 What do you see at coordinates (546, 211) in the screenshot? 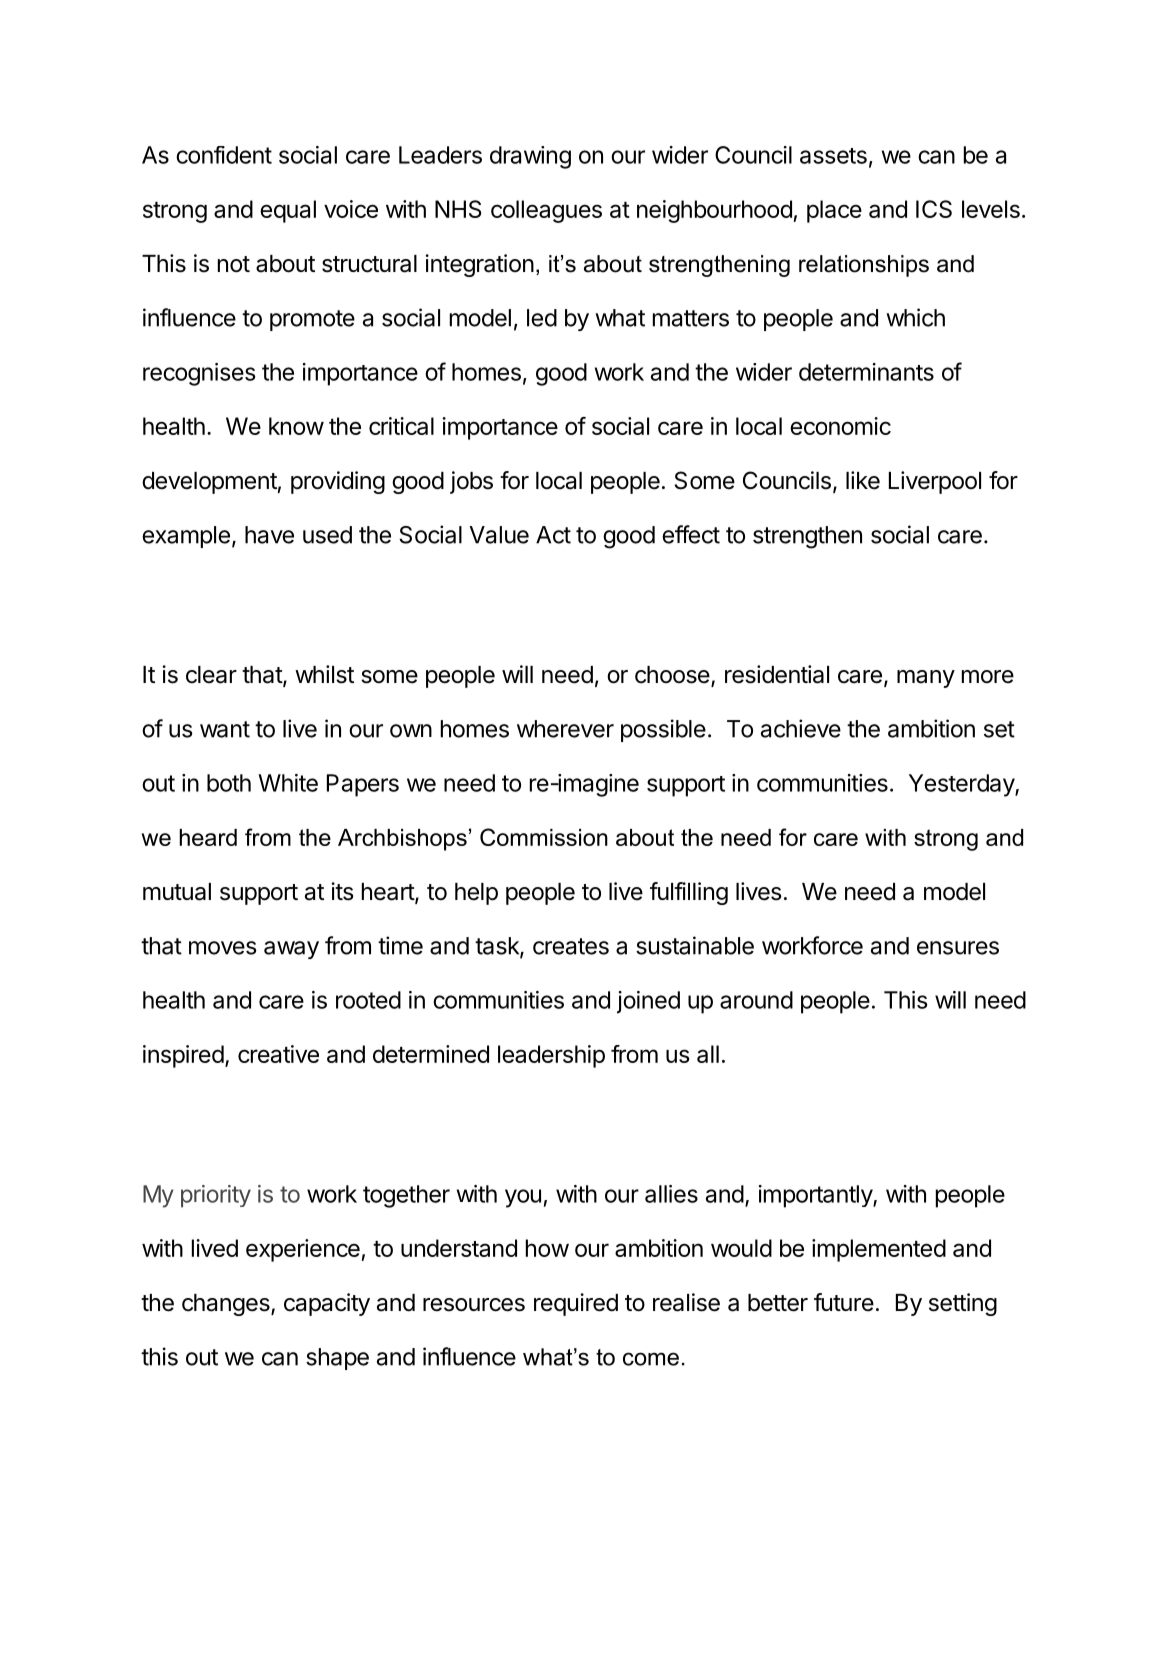
I see `colleagues` at bounding box center [546, 211].
